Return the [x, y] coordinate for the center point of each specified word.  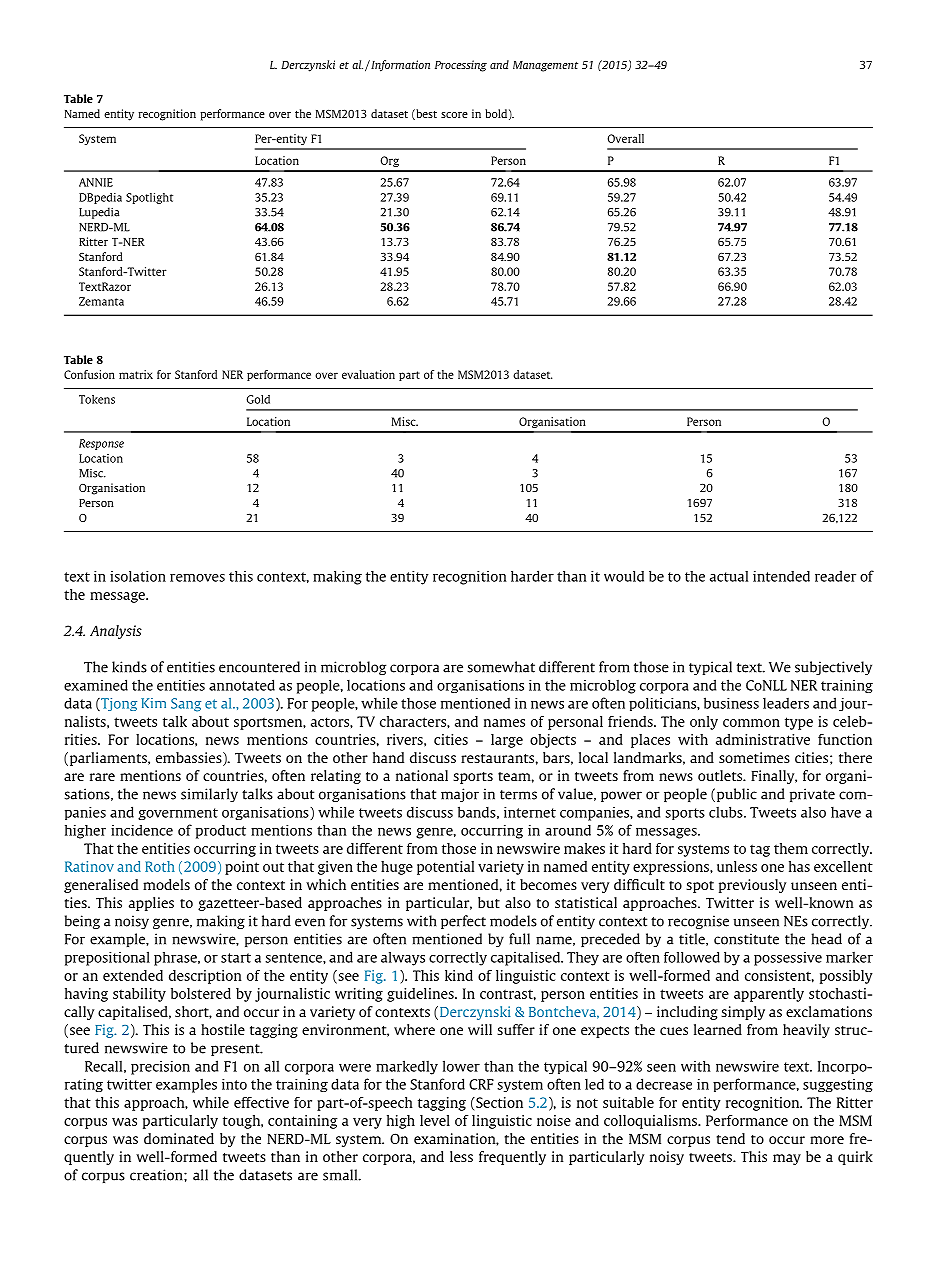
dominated [179, 1138]
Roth [160, 866]
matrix [136, 374]
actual [729, 576]
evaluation [368, 374]
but [489, 902]
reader [835, 576]
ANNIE [96, 182]
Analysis [116, 632]
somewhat [501, 667]
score [454, 115]
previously [752, 886]
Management [545, 66]
